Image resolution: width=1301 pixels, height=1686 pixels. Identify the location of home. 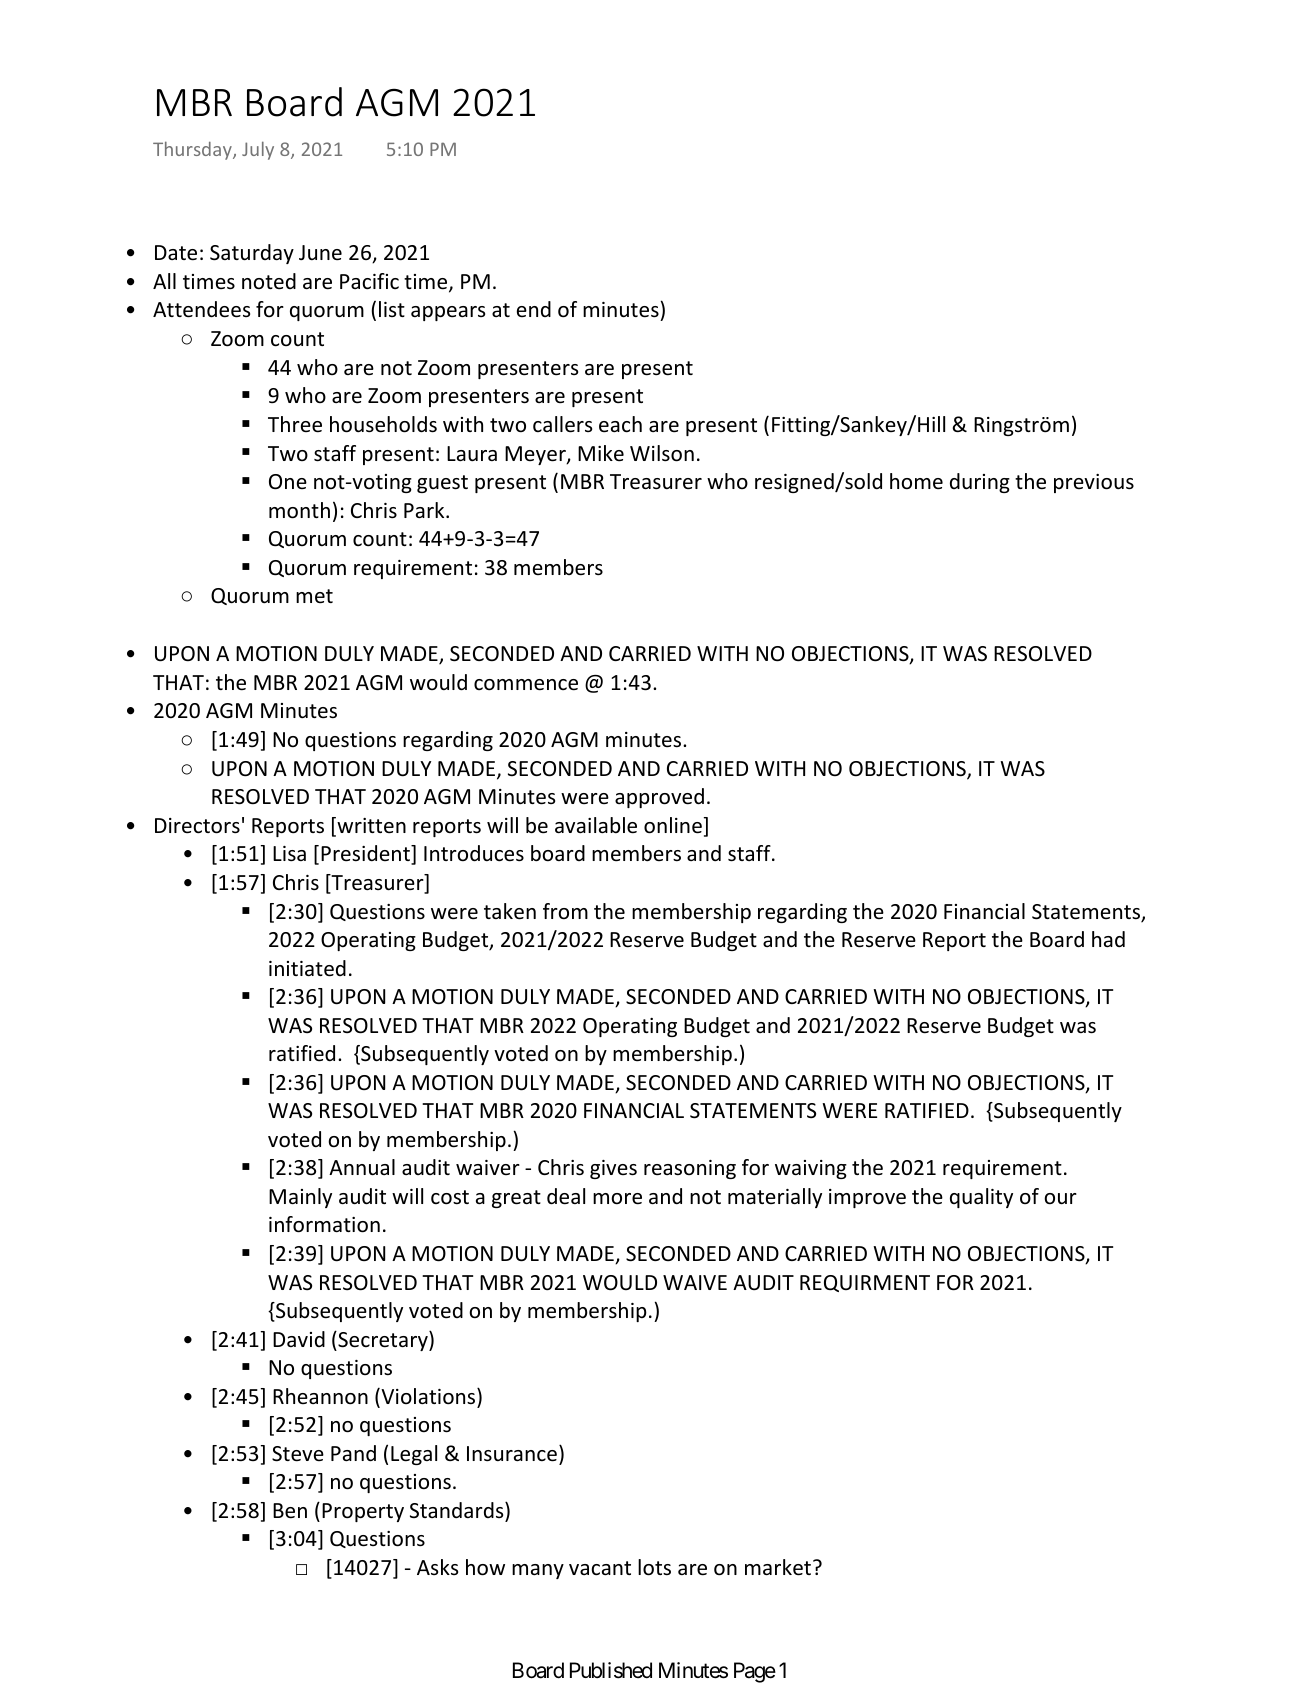
(916, 481).
